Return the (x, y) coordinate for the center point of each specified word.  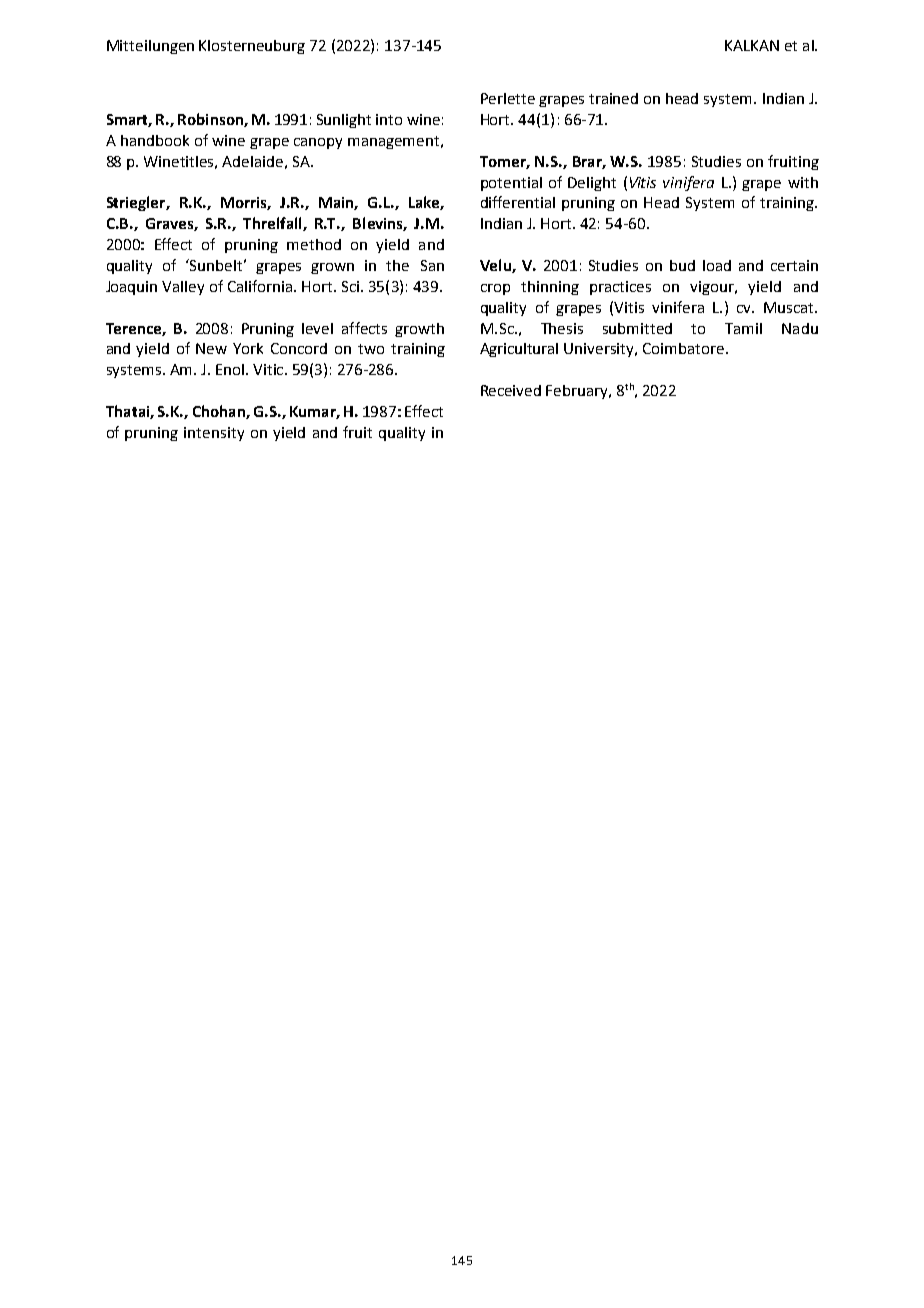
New (211, 348)
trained (613, 98)
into (389, 119)
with (803, 182)
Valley (183, 288)
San (432, 265)
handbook (155, 140)
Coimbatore (683, 348)
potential (511, 184)
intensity (214, 434)
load (717, 265)
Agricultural (519, 350)
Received (511, 390)
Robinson (211, 120)
